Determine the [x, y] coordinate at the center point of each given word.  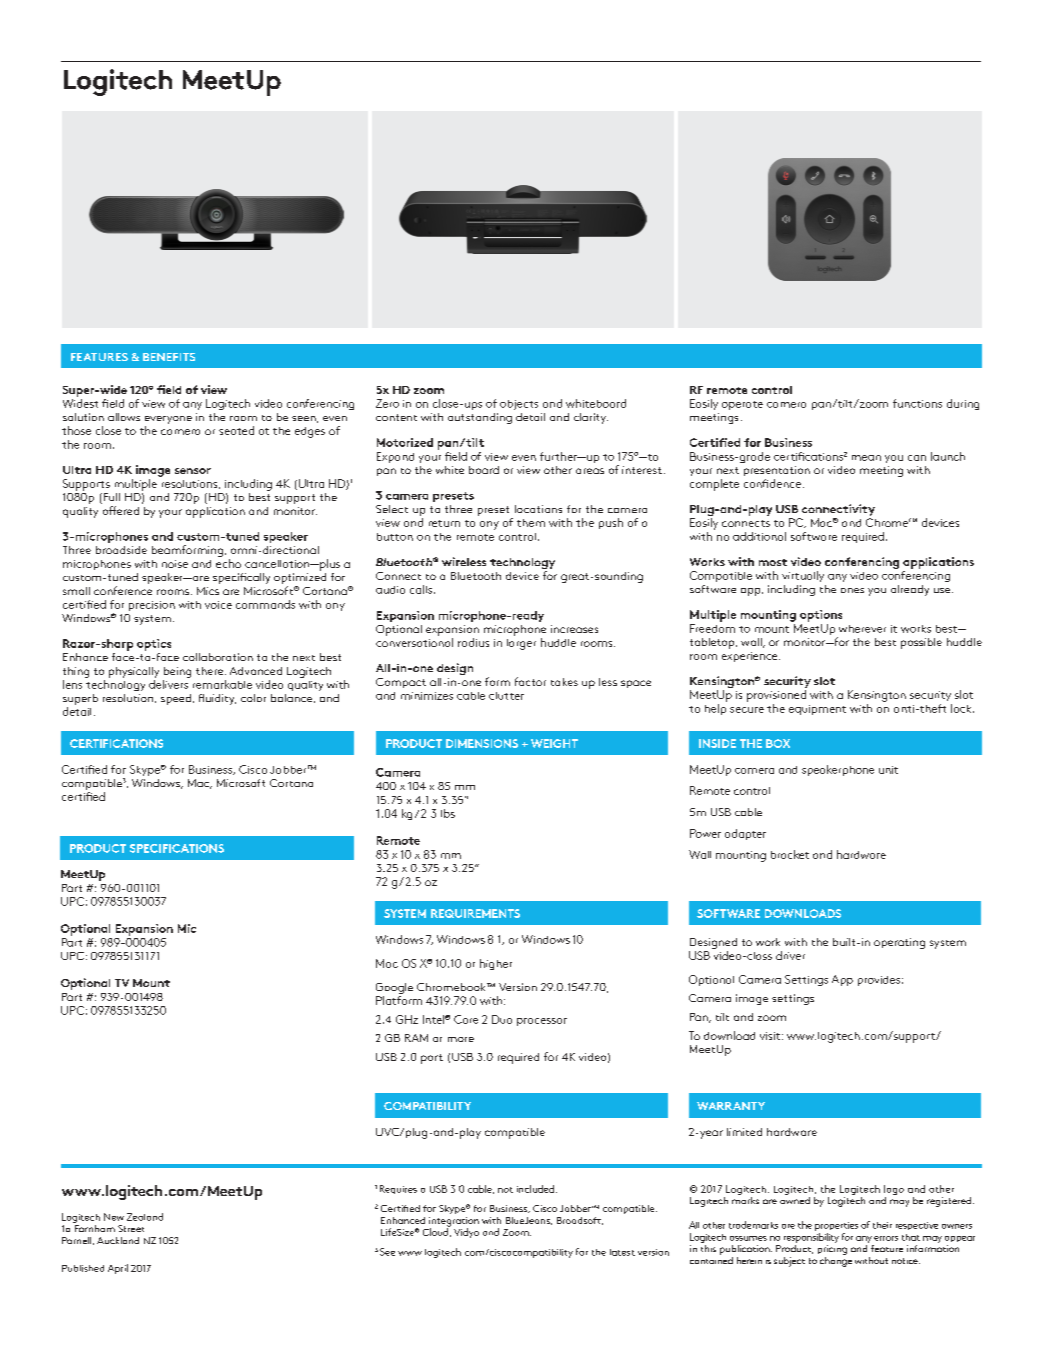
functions [917, 403]
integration [454, 1223]
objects [519, 405]
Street [131, 1228]
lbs [448, 813]
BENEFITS [169, 357]
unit [888, 770]
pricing [832, 1250]
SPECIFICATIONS [177, 848]
